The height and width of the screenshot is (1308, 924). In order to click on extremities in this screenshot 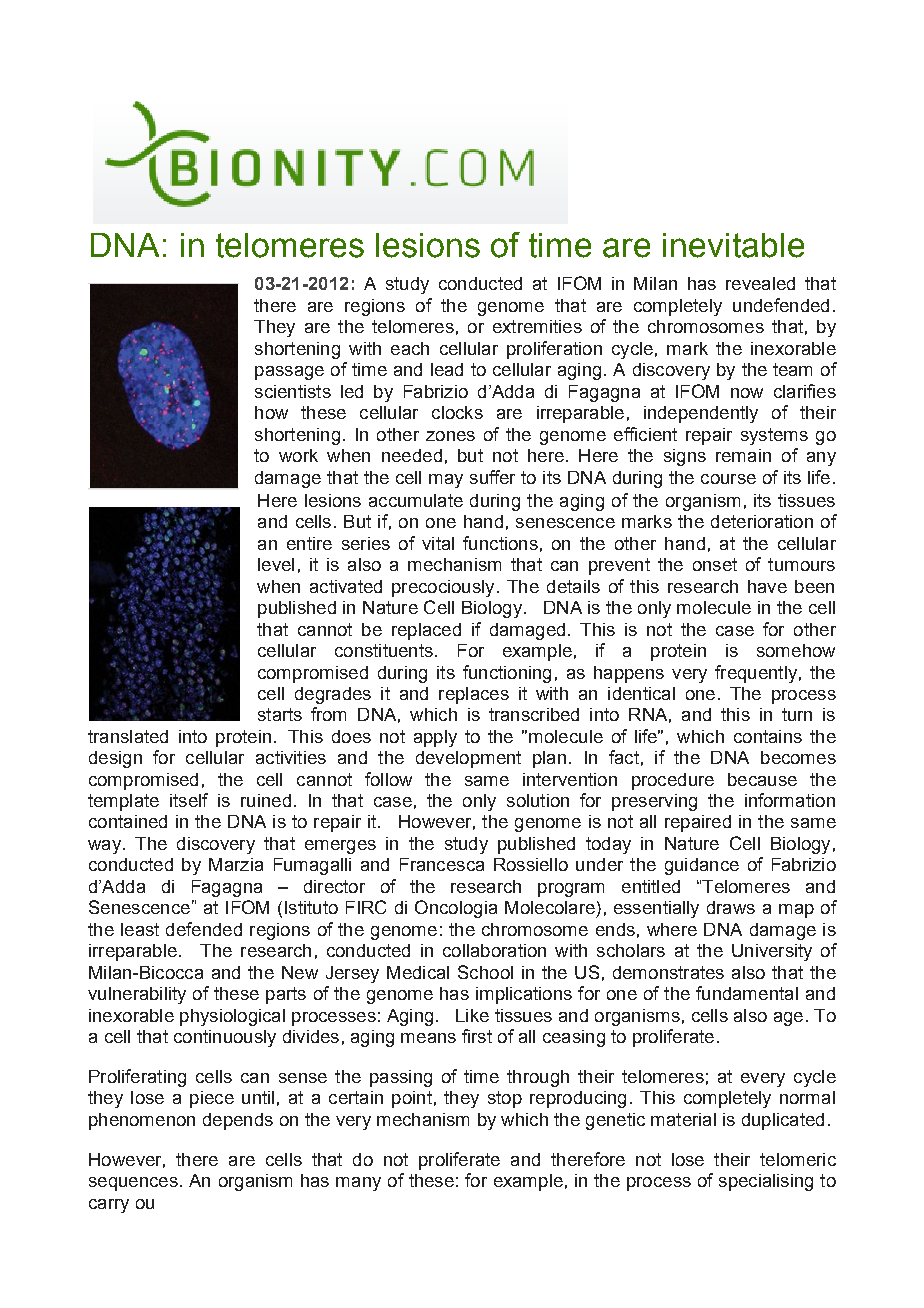, I will do `click(537, 326)`.
